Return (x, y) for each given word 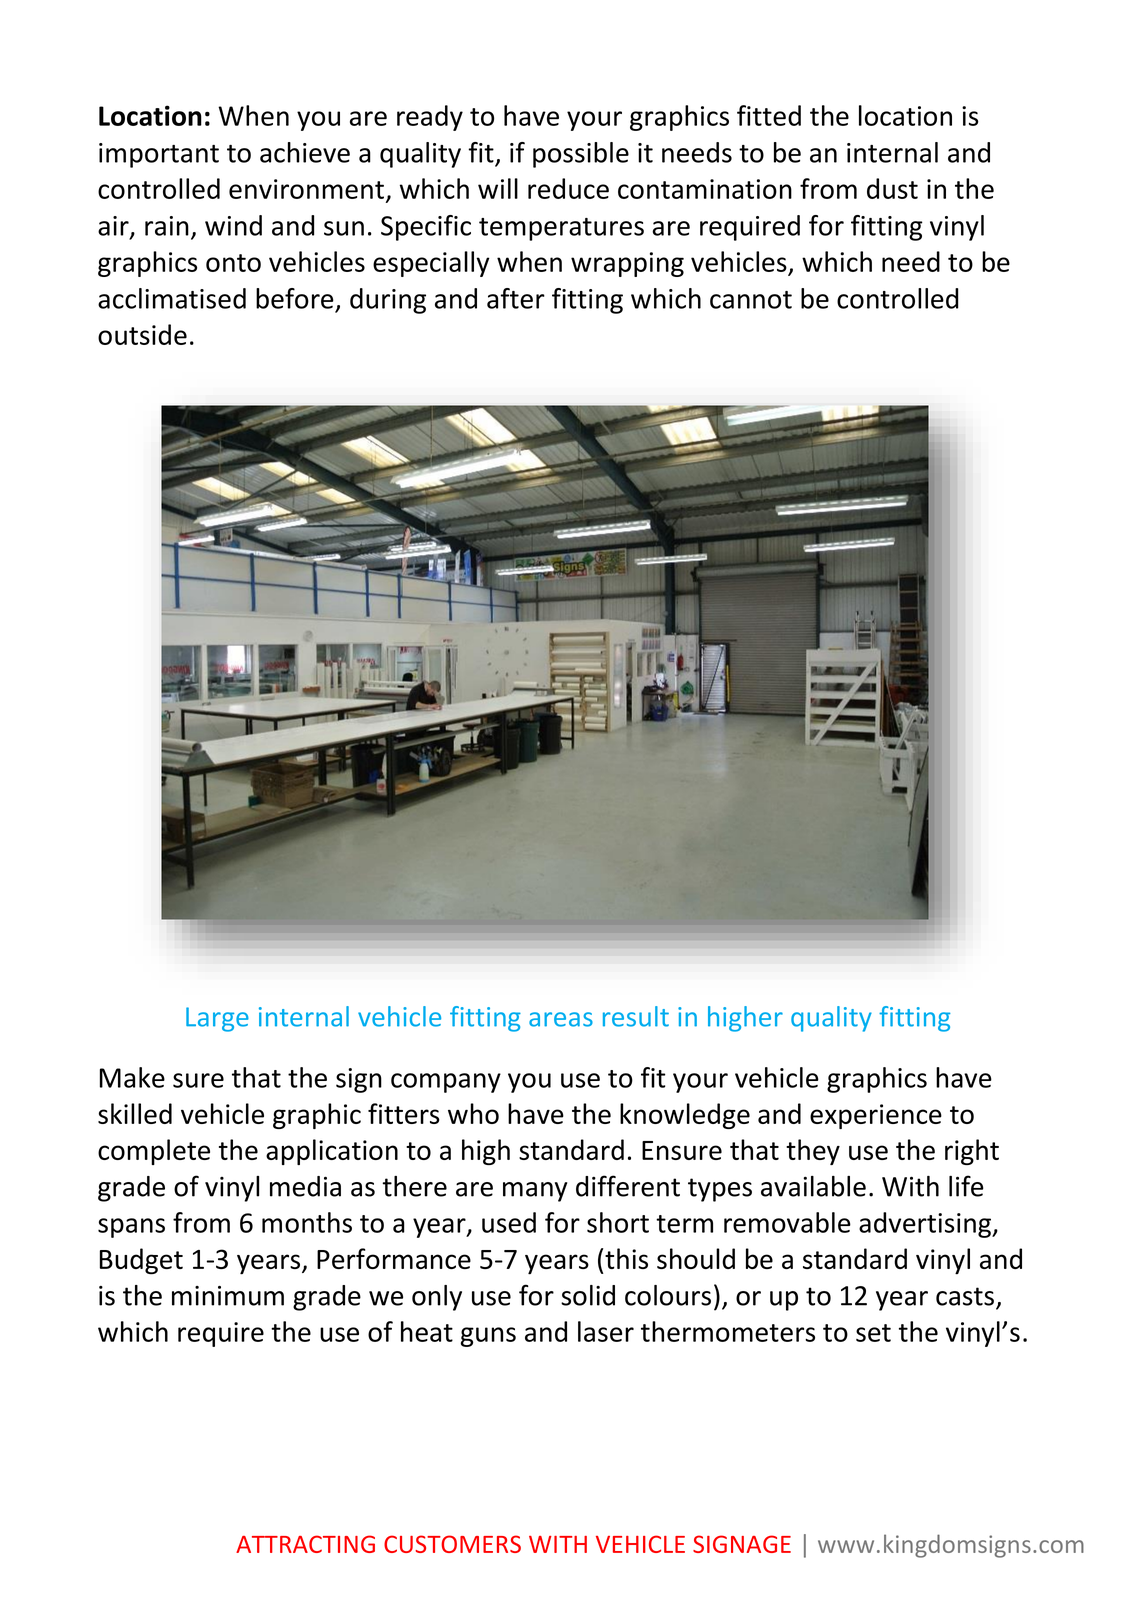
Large (217, 1019)
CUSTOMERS (452, 1544)
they (813, 1152)
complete (154, 1152)
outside (142, 334)
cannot (751, 300)
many (535, 1192)
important (159, 155)
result (636, 1016)
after (516, 298)
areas (561, 1019)
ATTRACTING (305, 1544)
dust (892, 188)
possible (581, 155)
